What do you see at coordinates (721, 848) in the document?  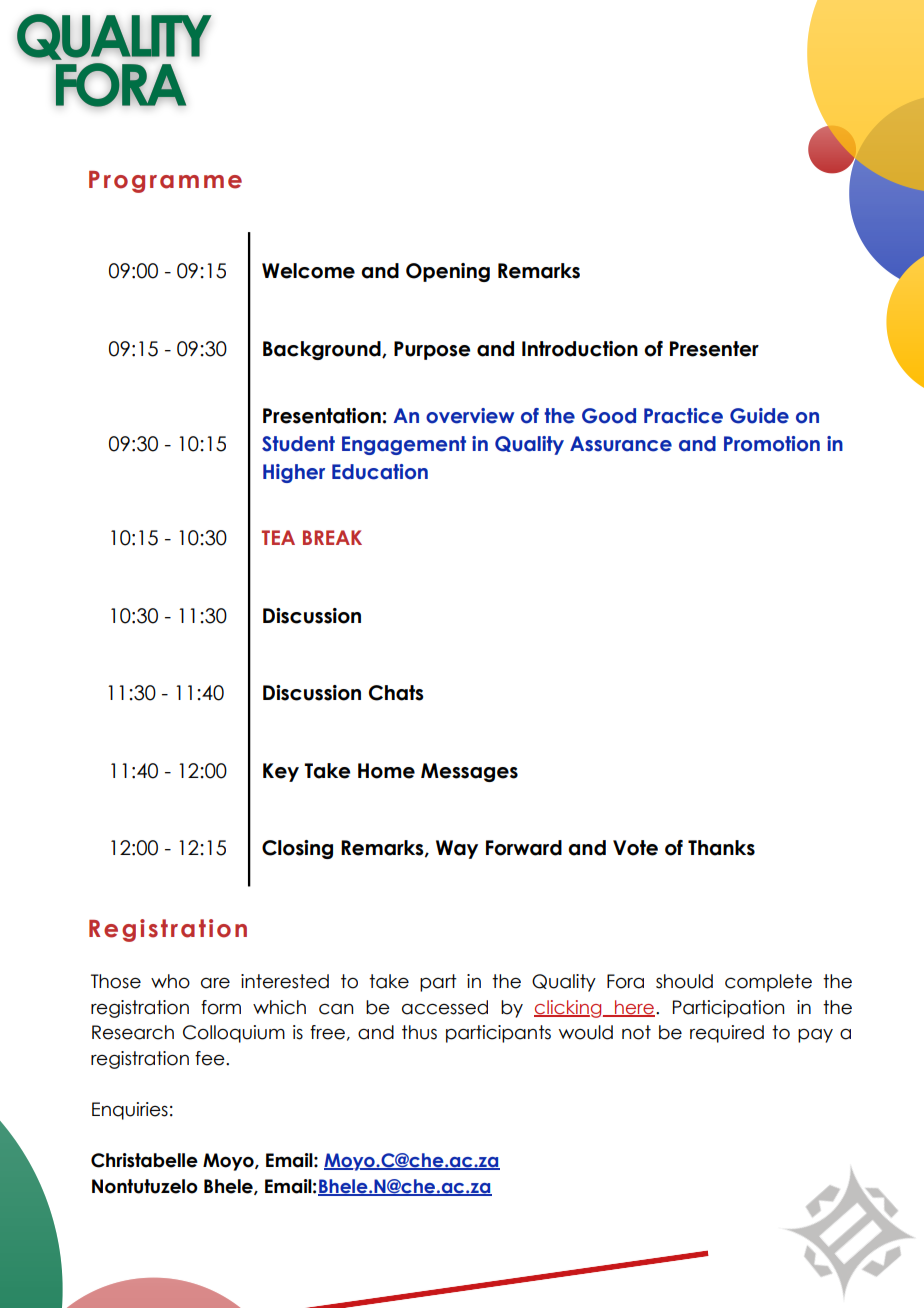 I see `Thanks` at bounding box center [721, 848].
